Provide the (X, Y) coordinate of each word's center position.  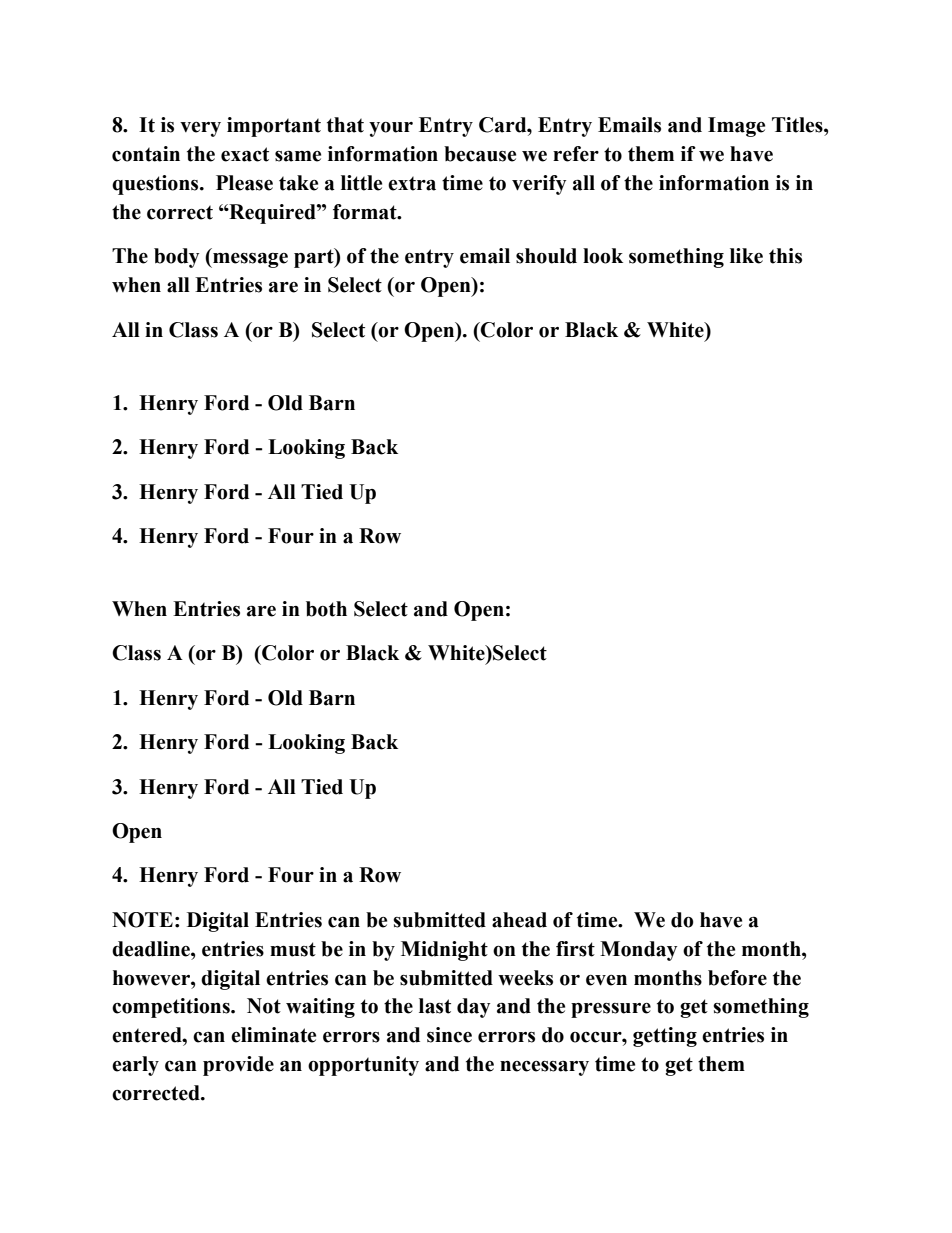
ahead (519, 920)
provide (238, 1066)
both (326, 609)
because (480, 154)
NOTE (142, 920)
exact (245, 154)
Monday (638, 951)
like (746, 256)
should (546, 256)
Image (736, 127)
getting (665, 1037)
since (449, 1035)
